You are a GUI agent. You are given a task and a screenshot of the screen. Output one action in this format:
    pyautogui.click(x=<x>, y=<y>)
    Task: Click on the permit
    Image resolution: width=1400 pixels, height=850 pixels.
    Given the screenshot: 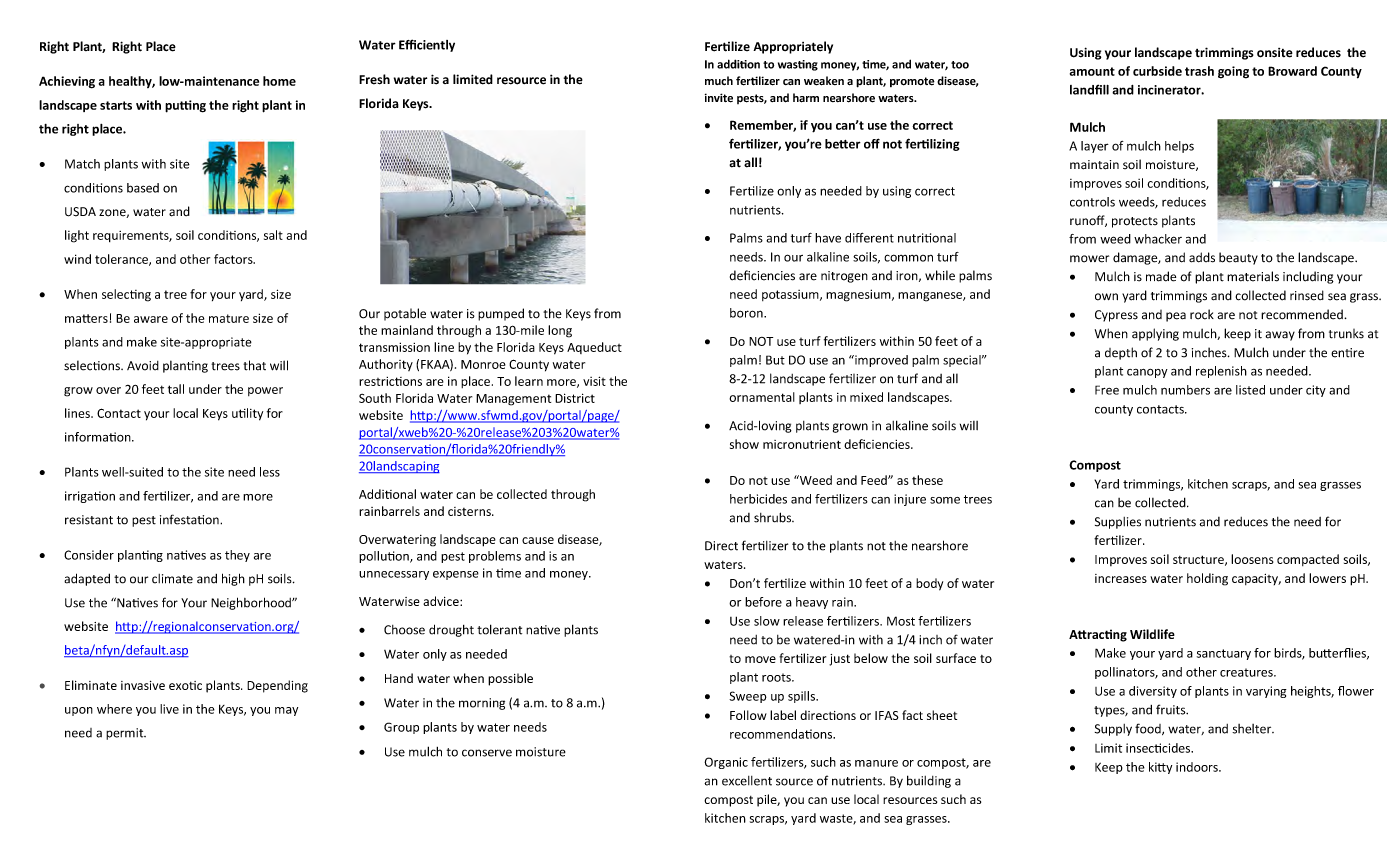 What is the action you would take?
    pyautogui.click(x=126, y=734)
